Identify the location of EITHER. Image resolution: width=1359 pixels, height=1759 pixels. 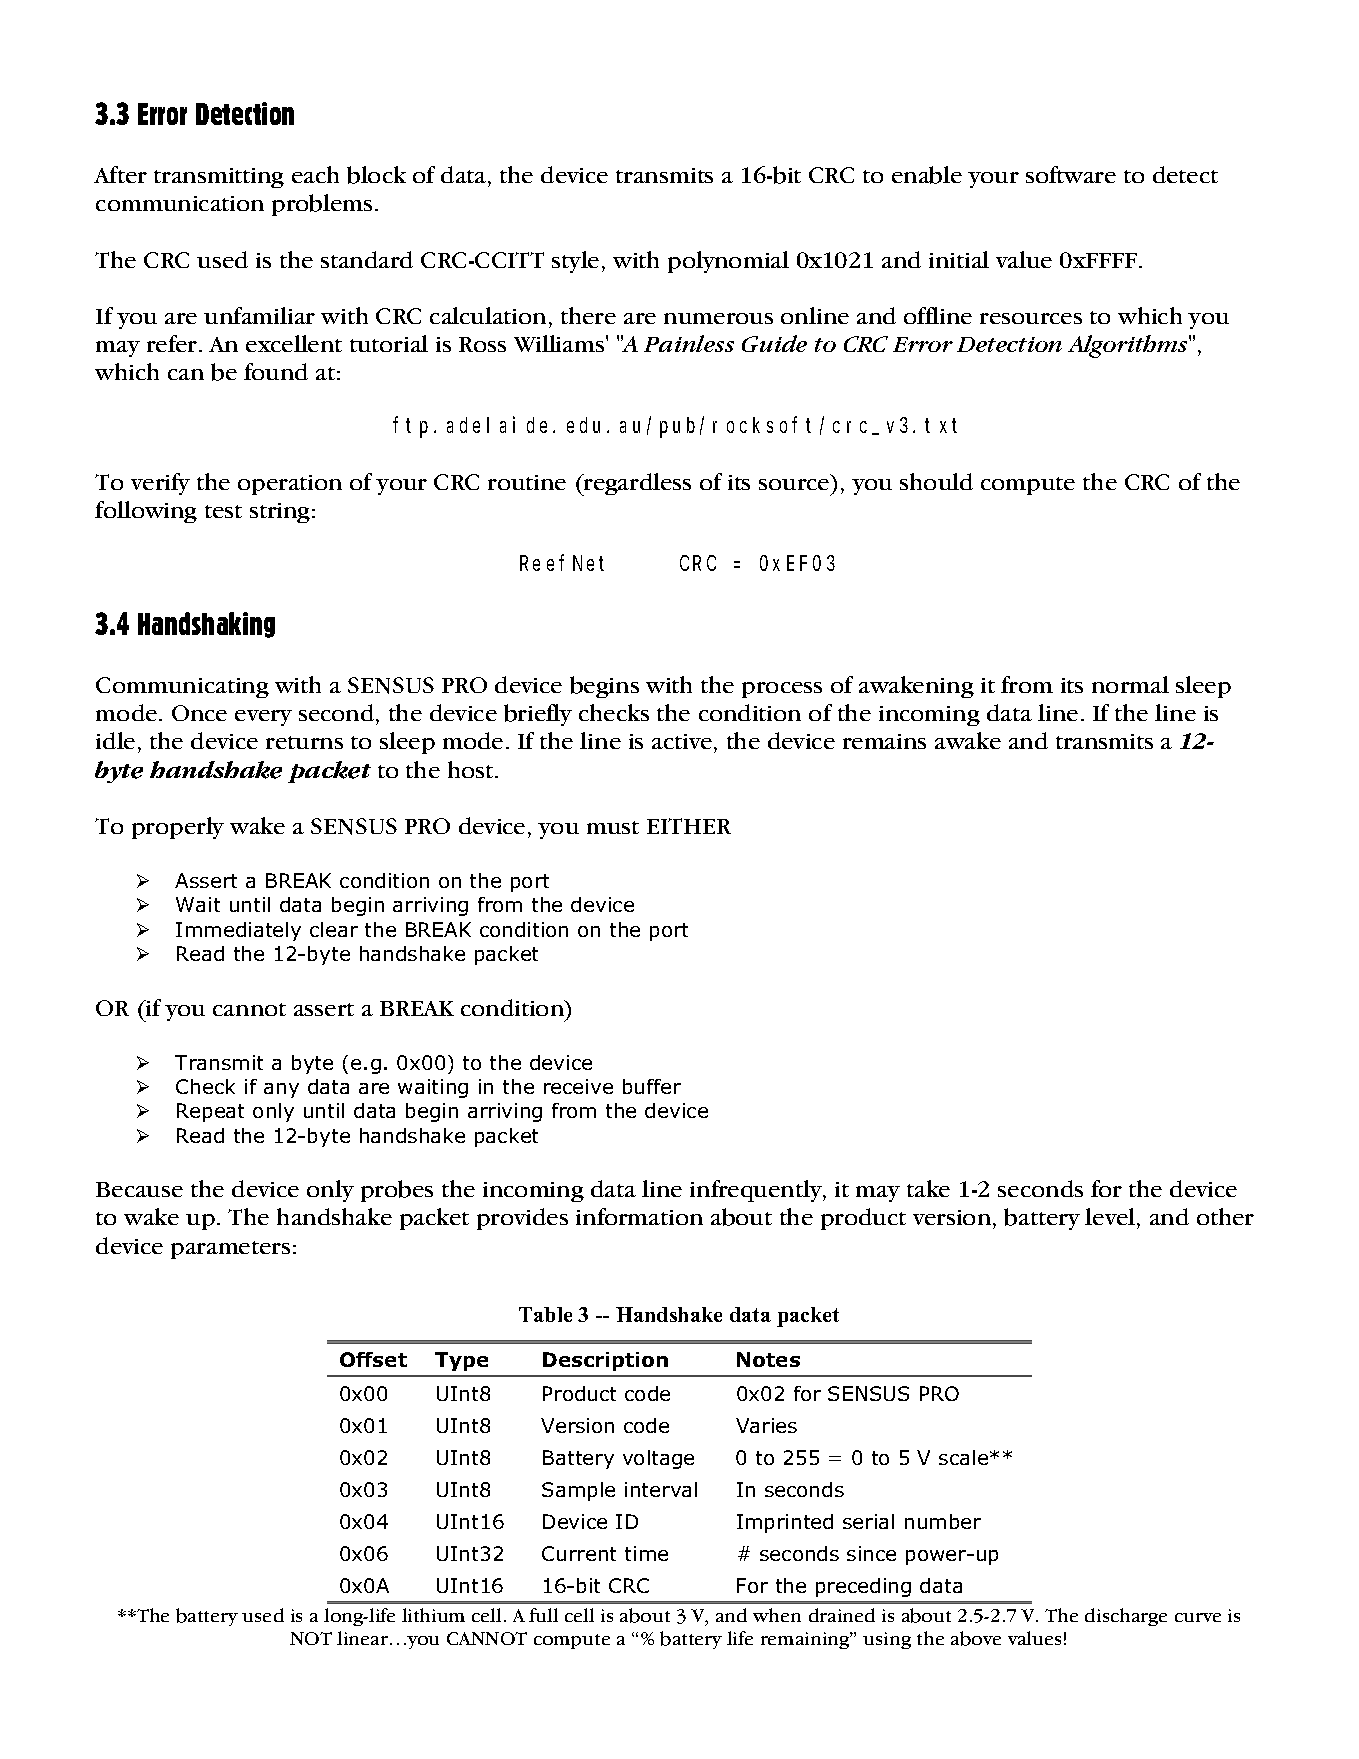
(689, 826).
